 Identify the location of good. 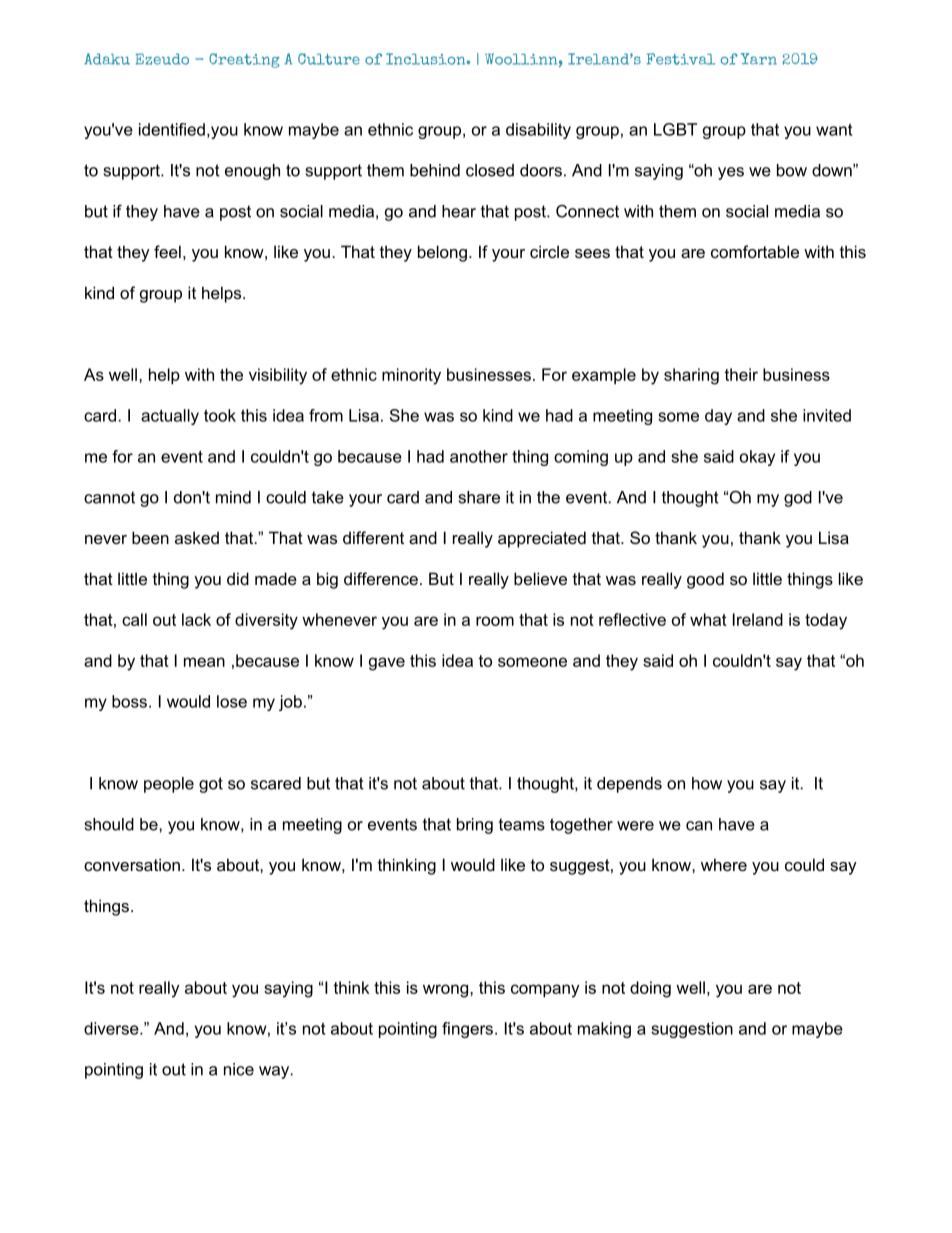
(705, 580).
